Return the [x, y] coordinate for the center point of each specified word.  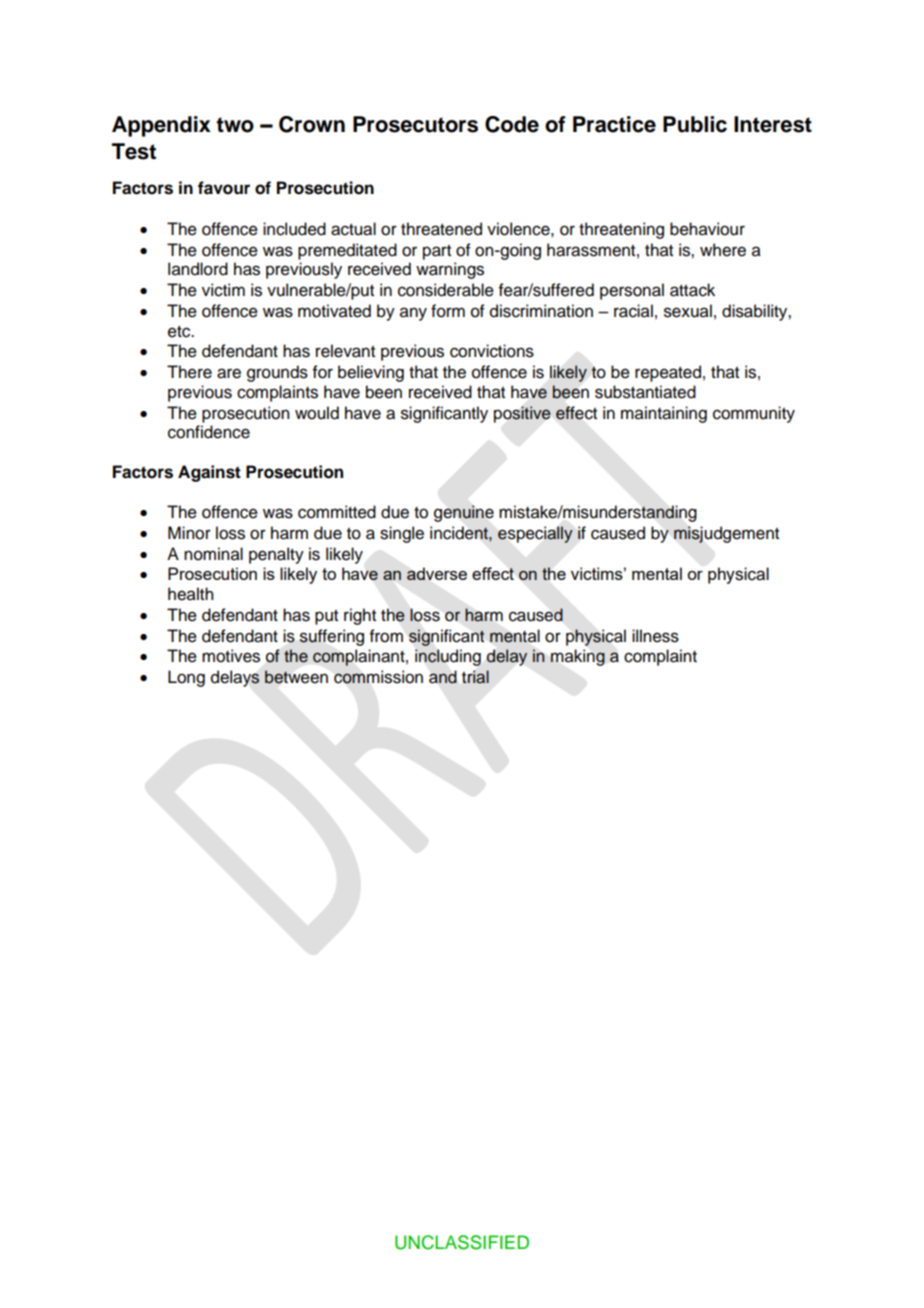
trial [475, 677]
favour [224, 188]
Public [695, 124]
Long [186, 678]
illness [655, 636]
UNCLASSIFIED [462, 1242]
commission [378, 677]
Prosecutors [415, 124]
